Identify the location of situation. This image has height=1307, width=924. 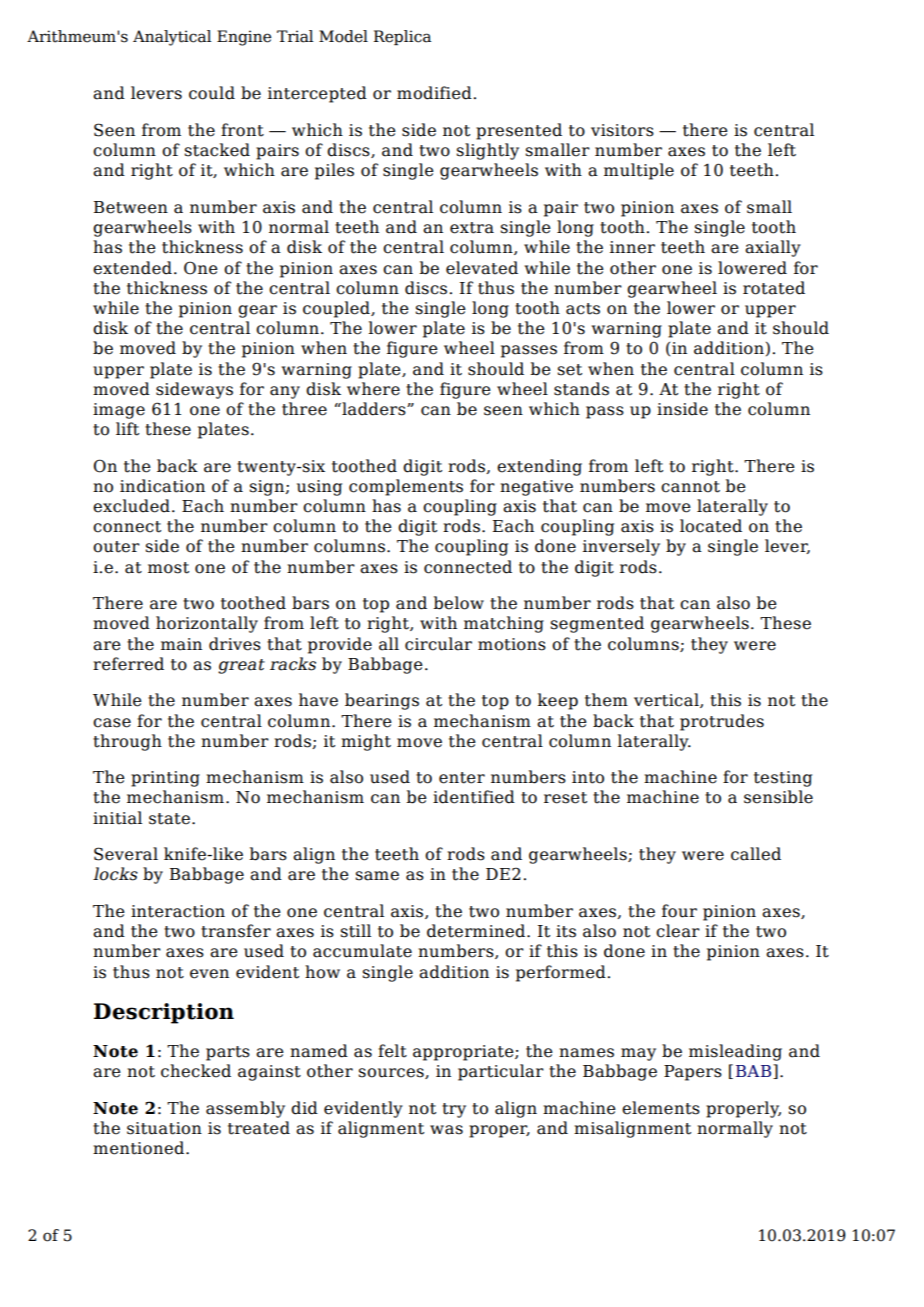
(164, 1128).
